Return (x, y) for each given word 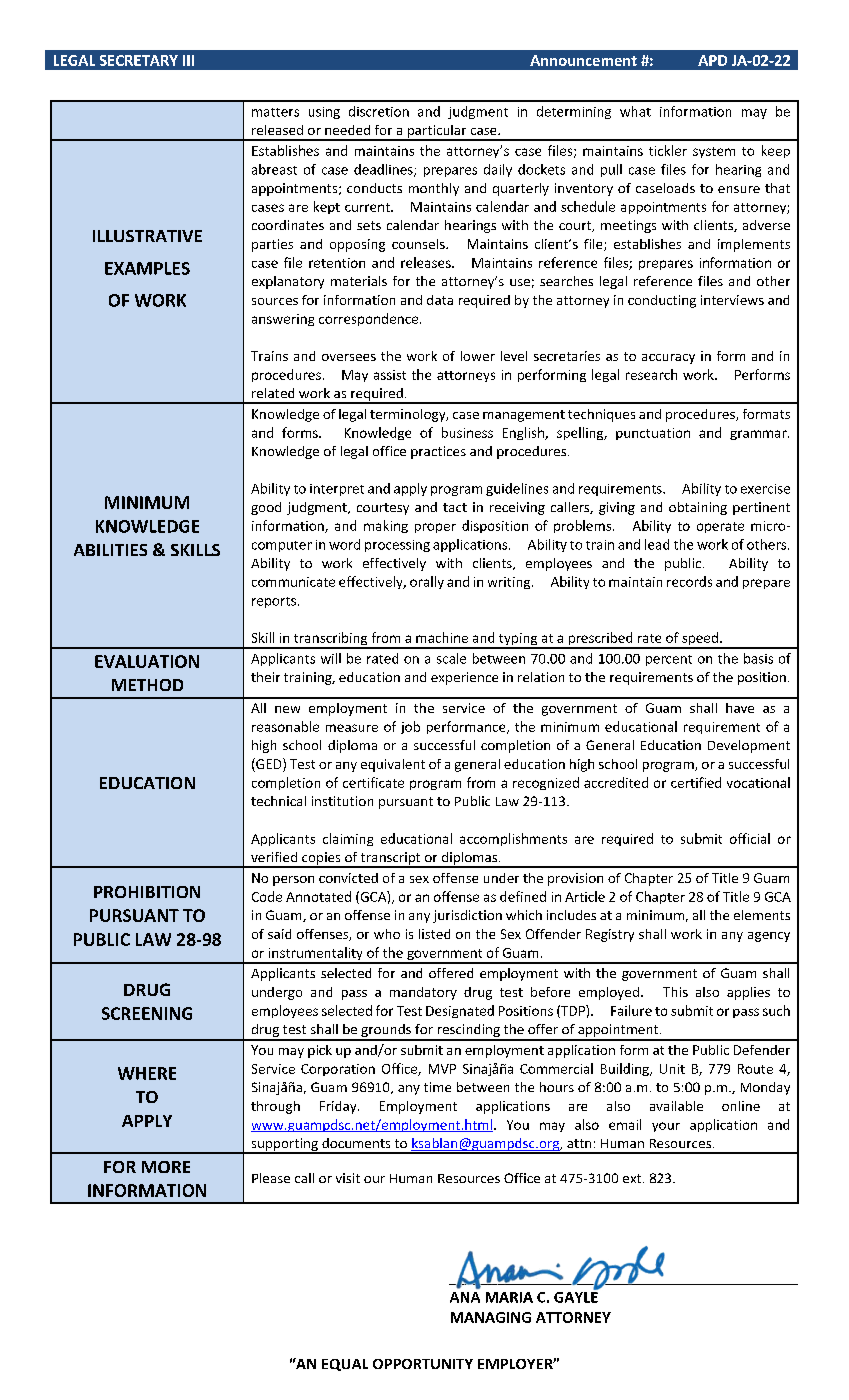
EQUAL (345, 1365)
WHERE (147, 1073)
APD (712, 60)
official (750, 838)
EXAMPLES (147, 268)
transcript (391, 860)
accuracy (668, 359)
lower (478, 356)
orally (427, 582)
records (689, 581)
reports (274, 602)
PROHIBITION (147, 892)
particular (437, 132)
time (437, 1087)
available (676, 1106)
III (188, 60)
